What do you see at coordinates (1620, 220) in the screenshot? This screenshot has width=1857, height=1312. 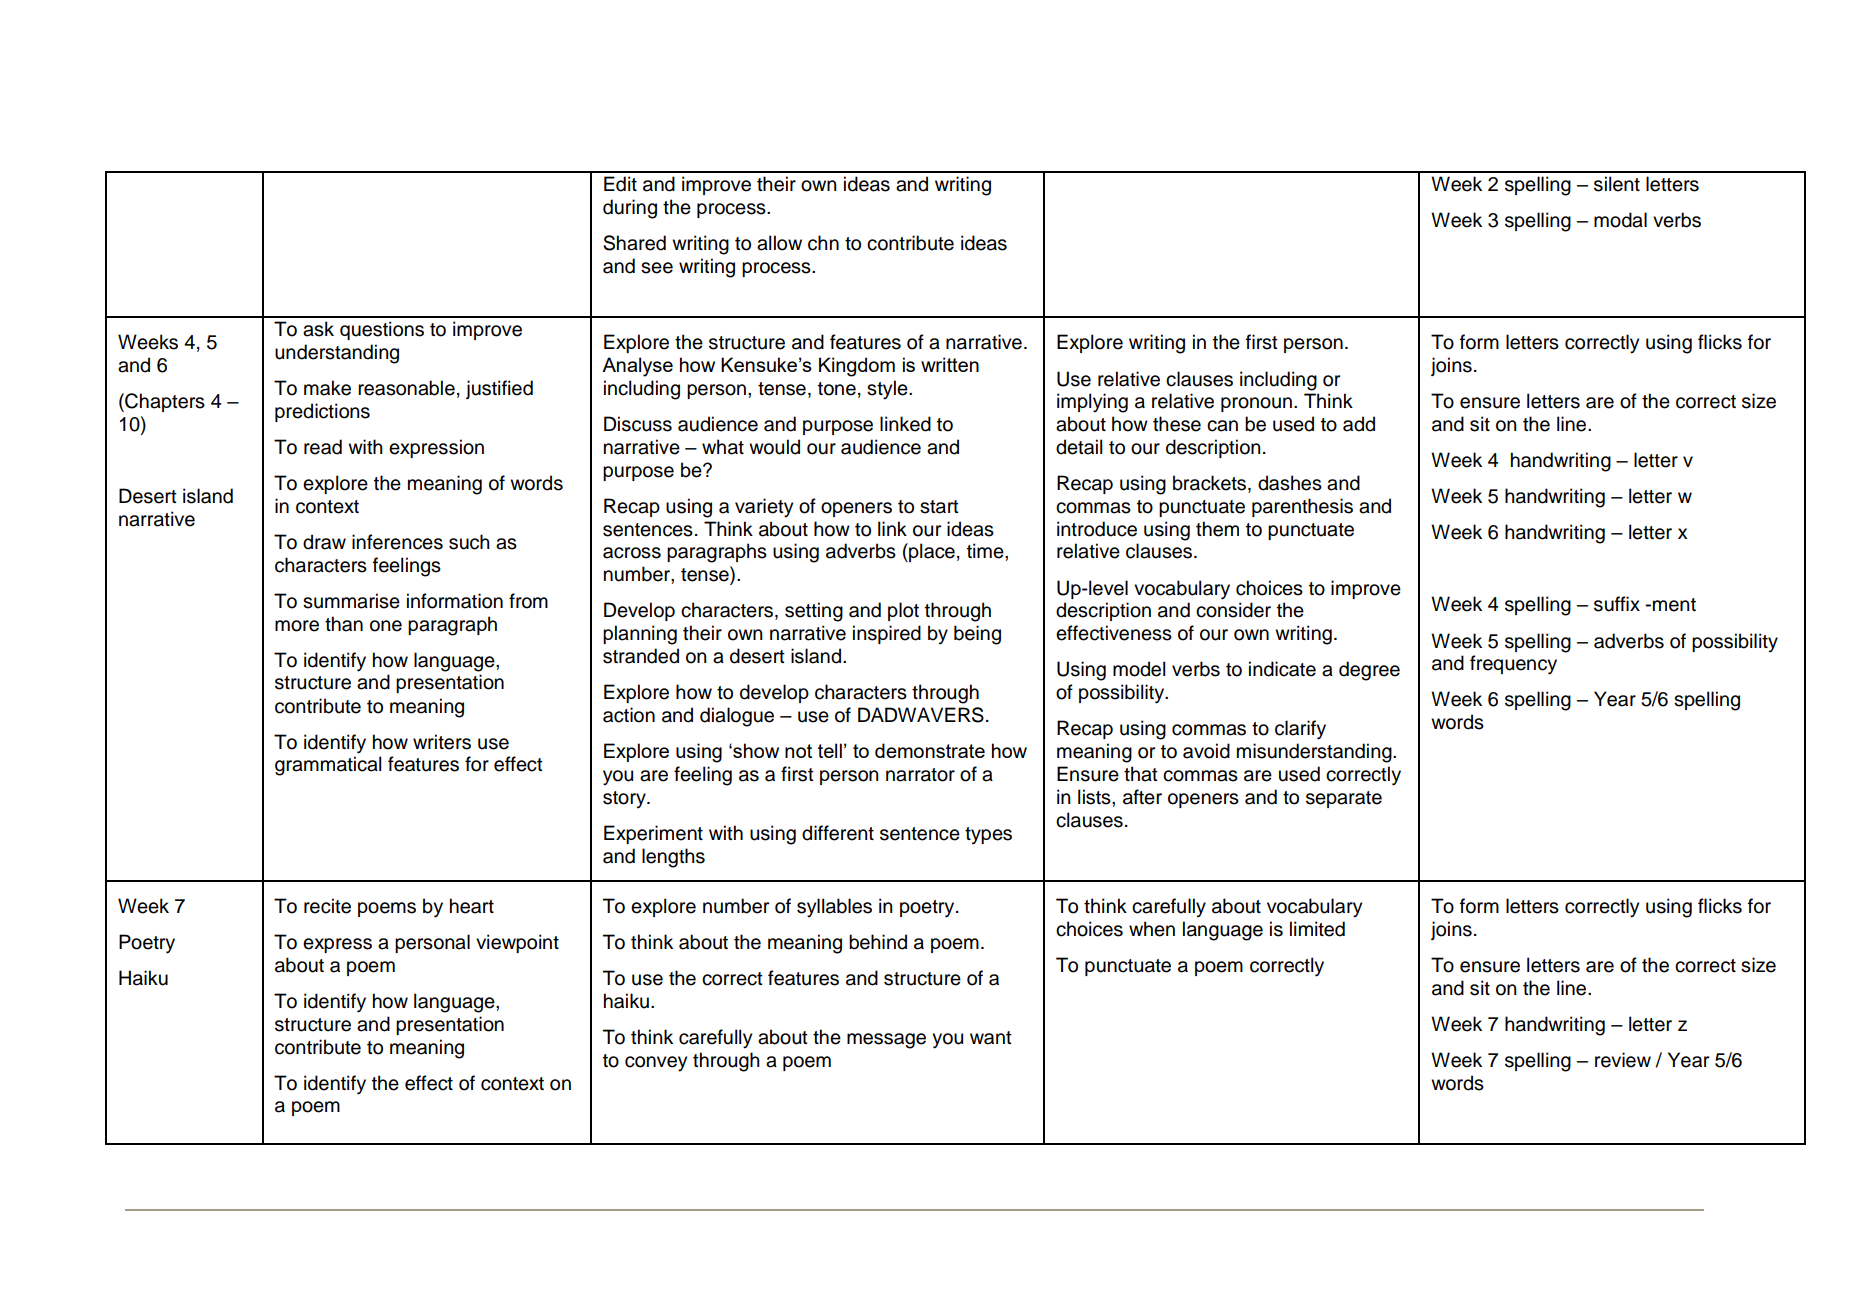 I see `modal` at bounding box center [1620, 220].
